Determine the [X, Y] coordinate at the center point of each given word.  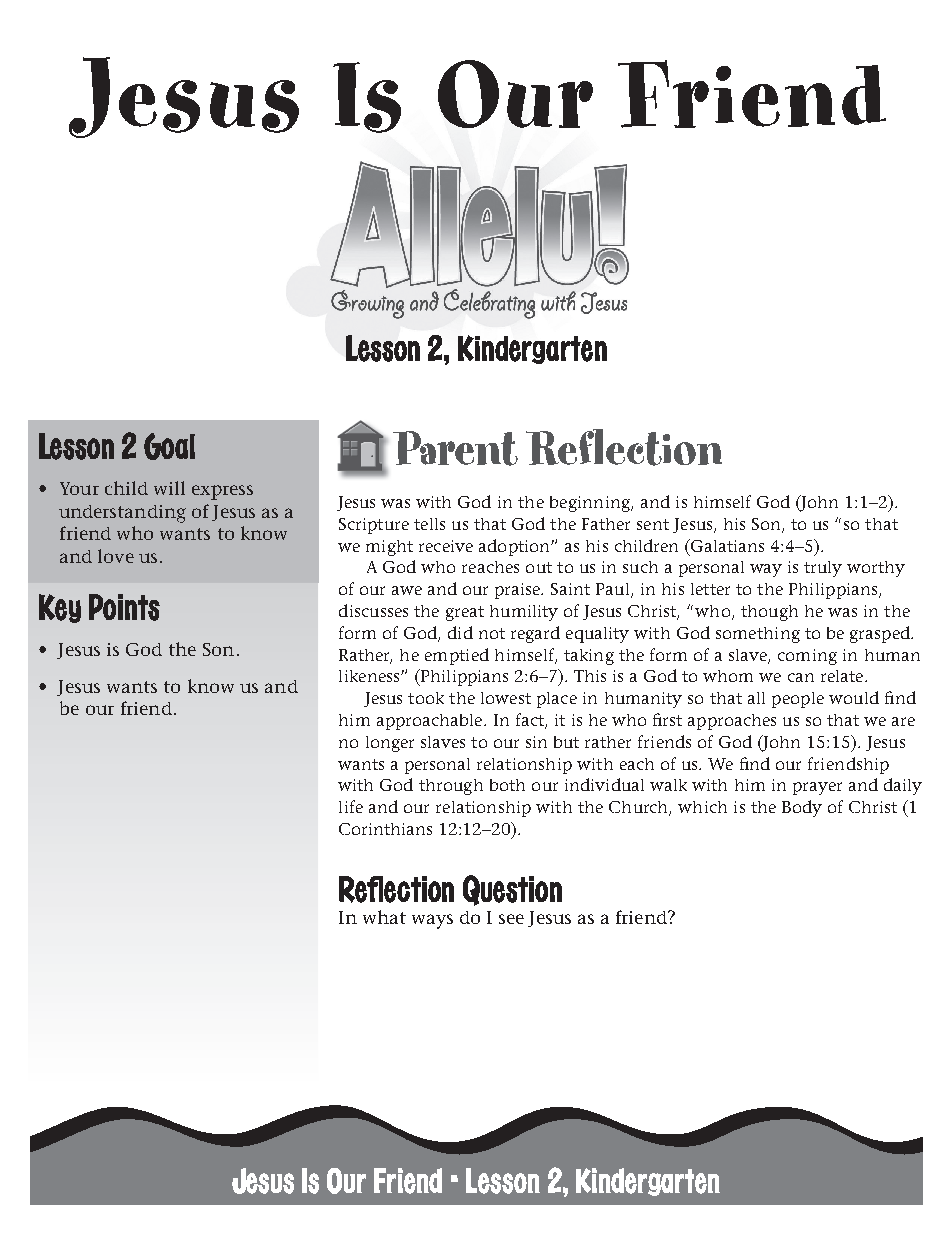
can [801, 677]
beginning [591, 504]
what [384, 917]
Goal [169, 446]
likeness [370, 676]
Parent [455, 448]
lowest [506, 698]
